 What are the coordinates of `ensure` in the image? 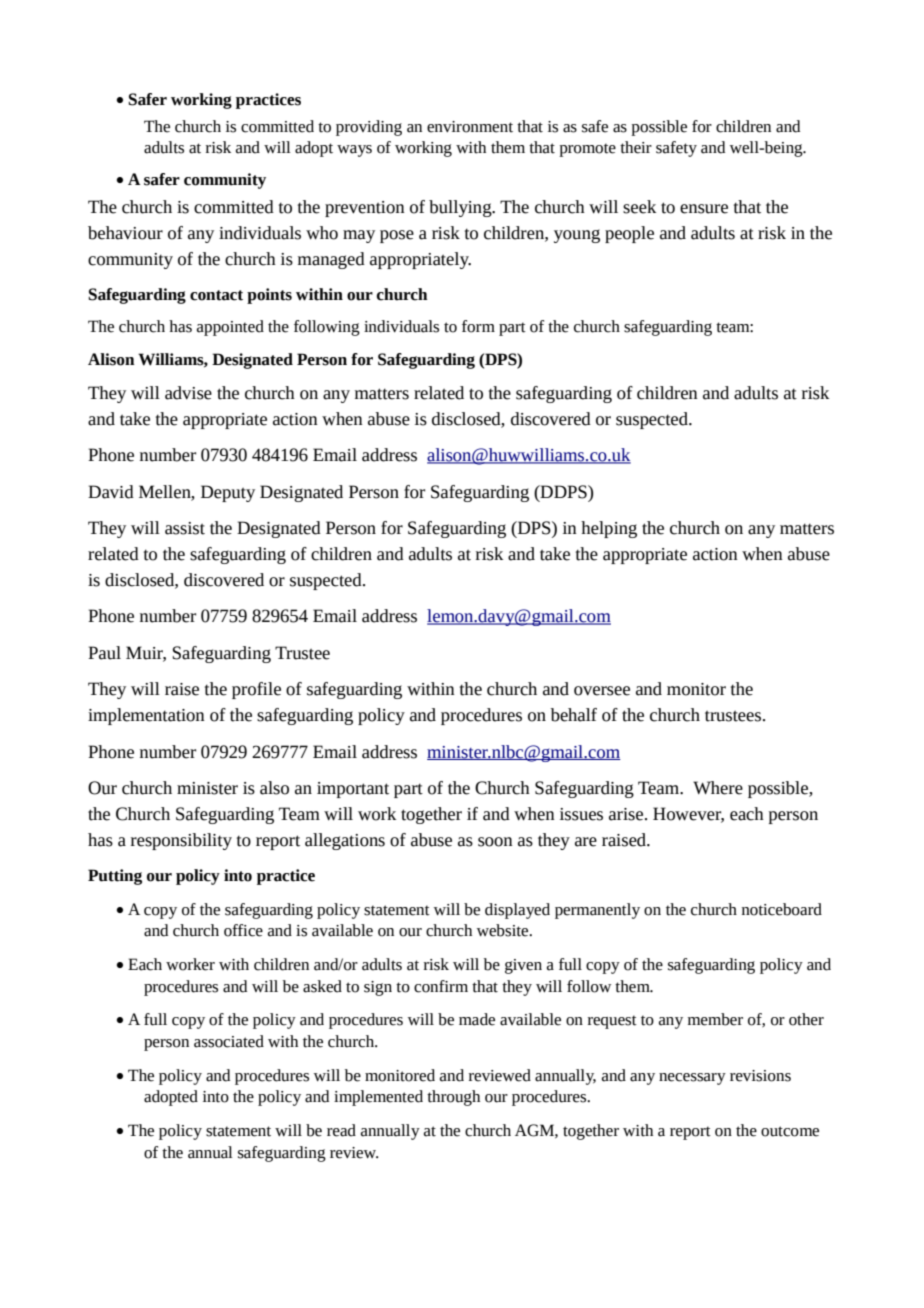 It's located at (704, 209).
